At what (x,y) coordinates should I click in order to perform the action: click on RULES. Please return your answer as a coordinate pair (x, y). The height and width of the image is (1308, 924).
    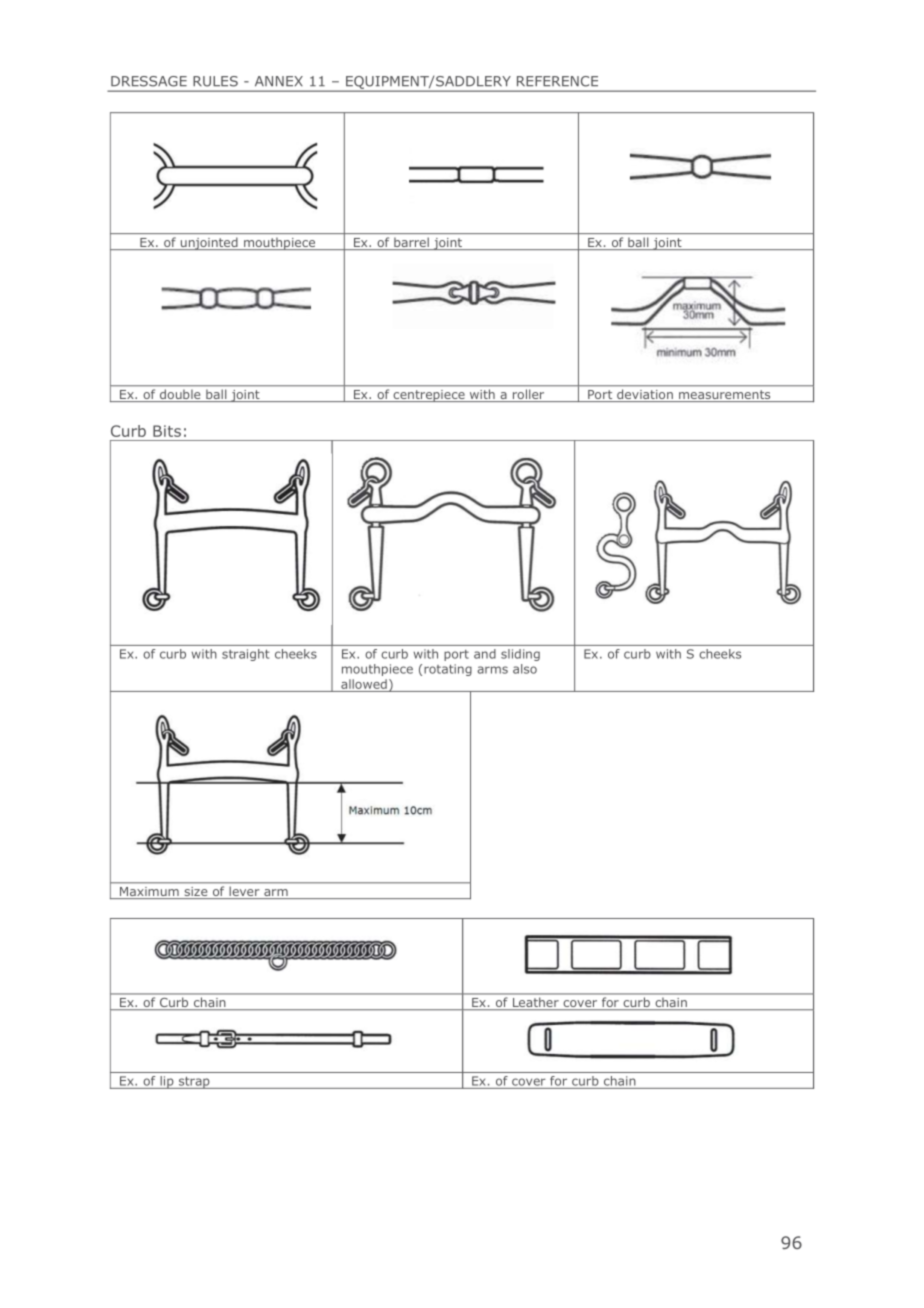
    Looking at the image, I should click on (215, 81).
